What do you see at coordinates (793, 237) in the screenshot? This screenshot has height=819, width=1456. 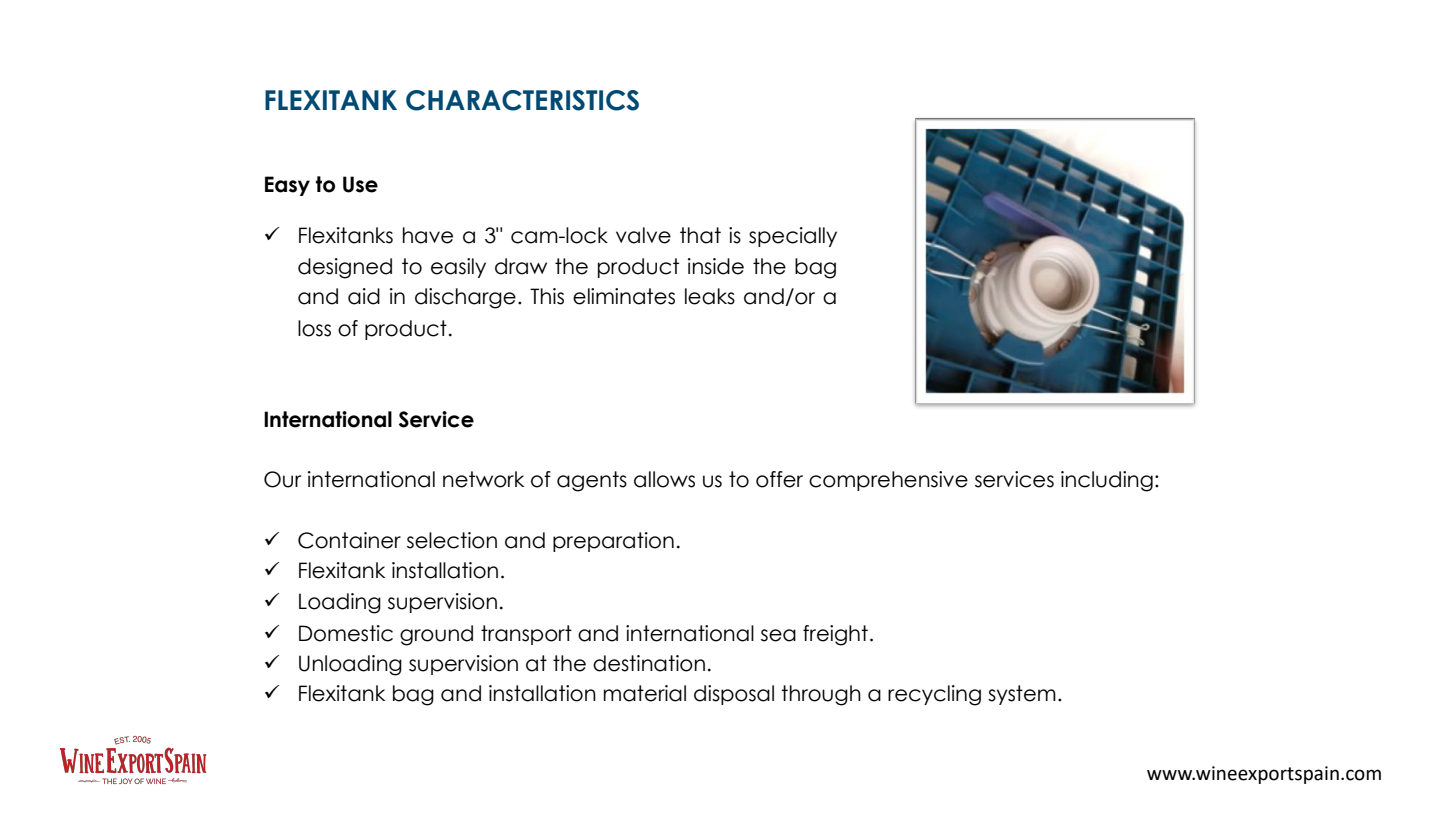 I see `specially` at bounding box center [793, 237].
